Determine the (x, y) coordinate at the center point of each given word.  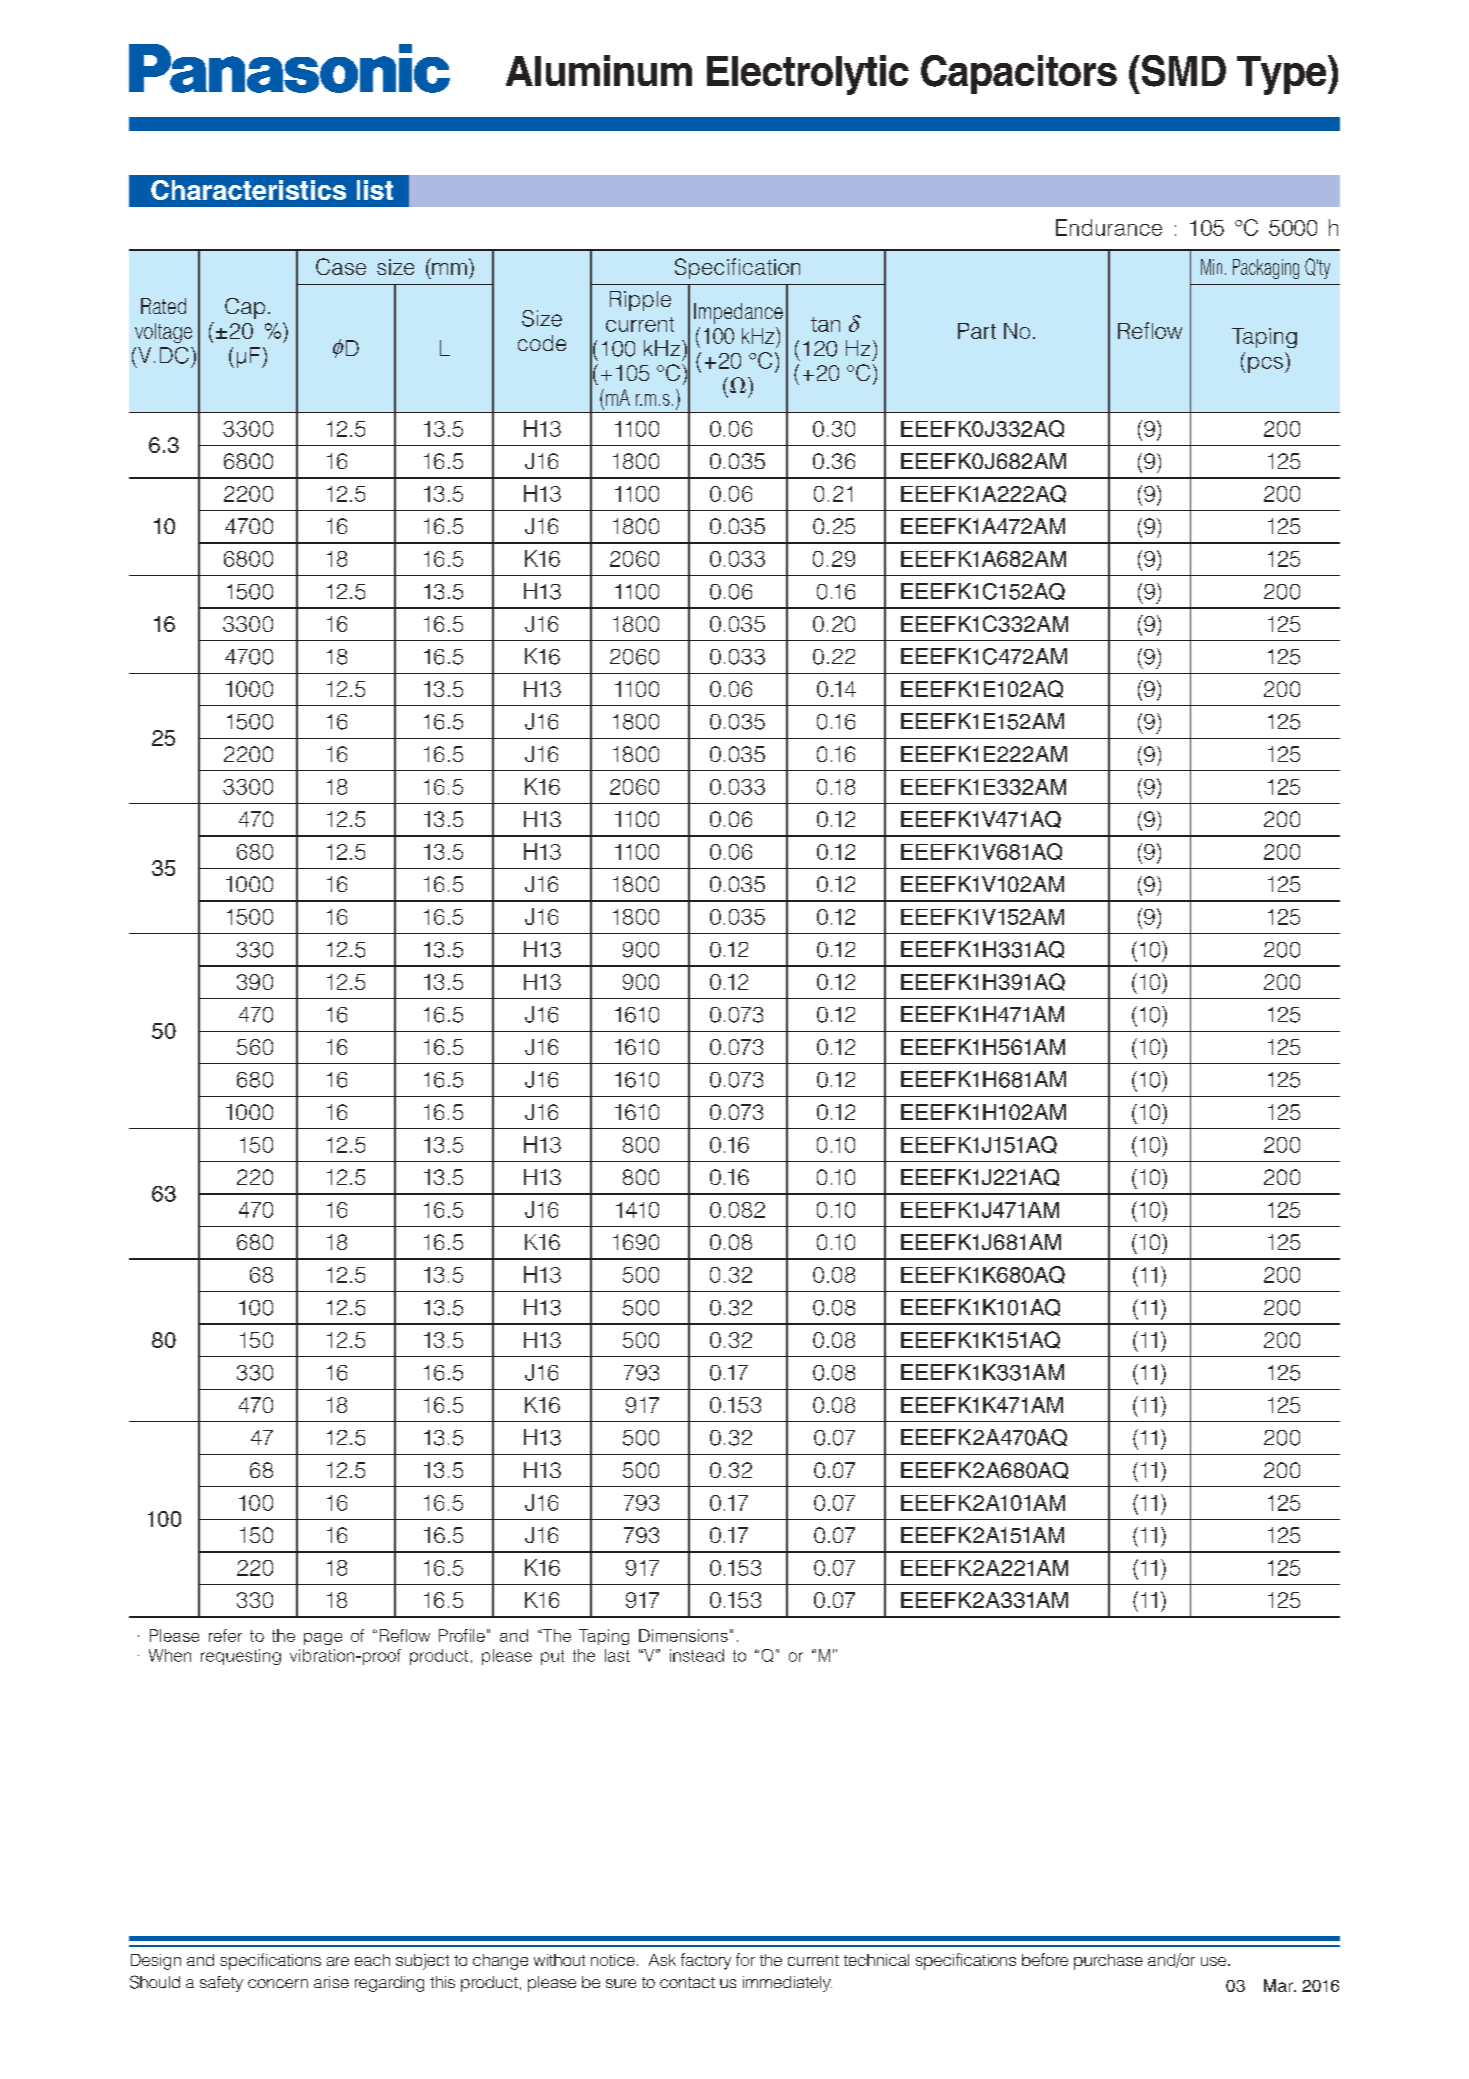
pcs (1265, 365)
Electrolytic (808, 75)
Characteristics (248, 190)
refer (225, 1635)
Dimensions (683, 1635)
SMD (1182, 71)
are (338, 1961)
